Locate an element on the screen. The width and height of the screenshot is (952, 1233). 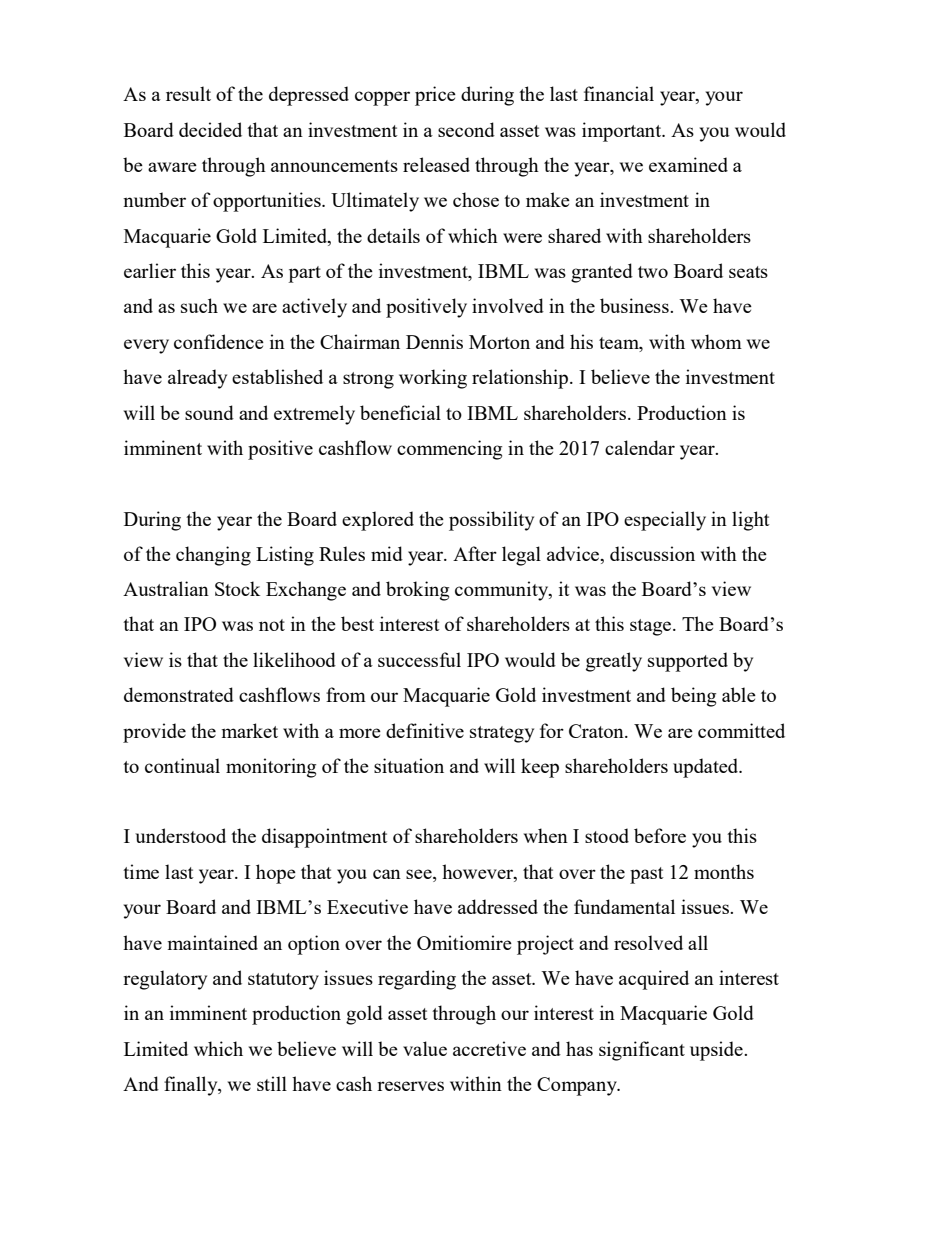
confidence is located at coordinates (219, 341).
